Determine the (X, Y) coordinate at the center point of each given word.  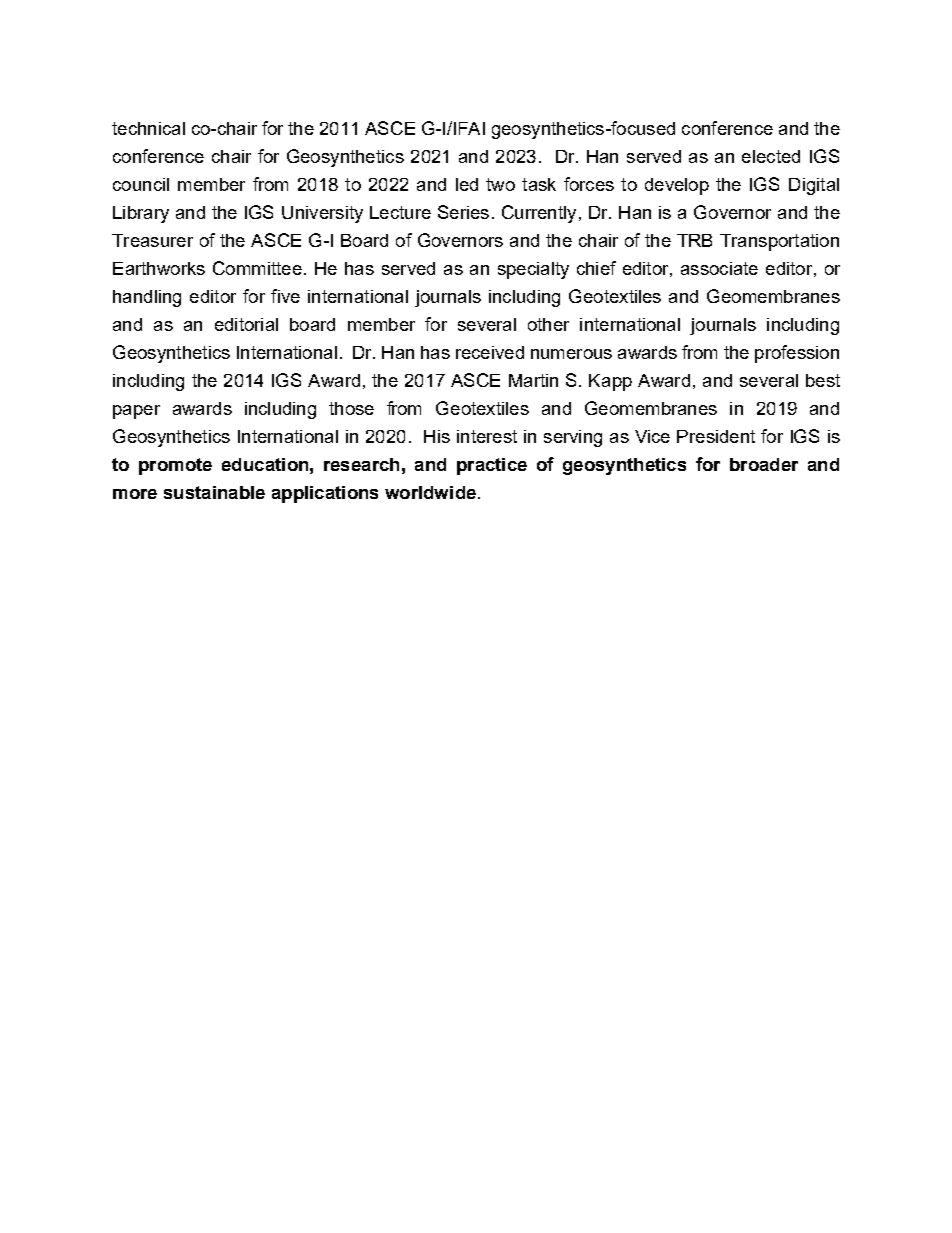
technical (148, 128)
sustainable (214, 492)
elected (771, 156)
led (467, 184)
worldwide (430, 492)
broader (764, 464)
